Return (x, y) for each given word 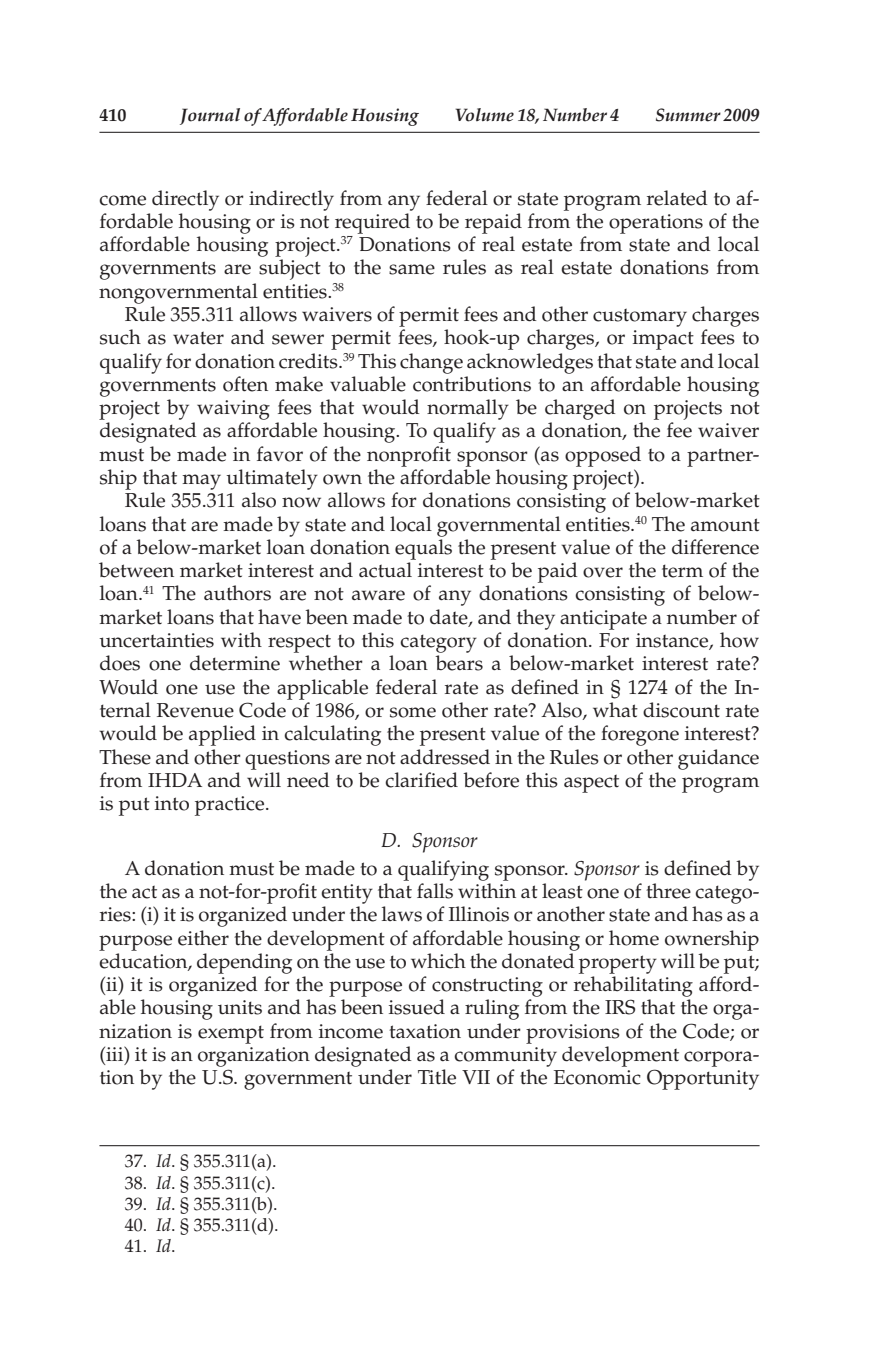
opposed (603, 456)
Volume (484, 115)
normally (468, 409)
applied (222, 735)
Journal (210, 116)
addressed (445, 757)
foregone (640, 735)
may (201, 482)
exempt (231, 1034)
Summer (688, 115)
